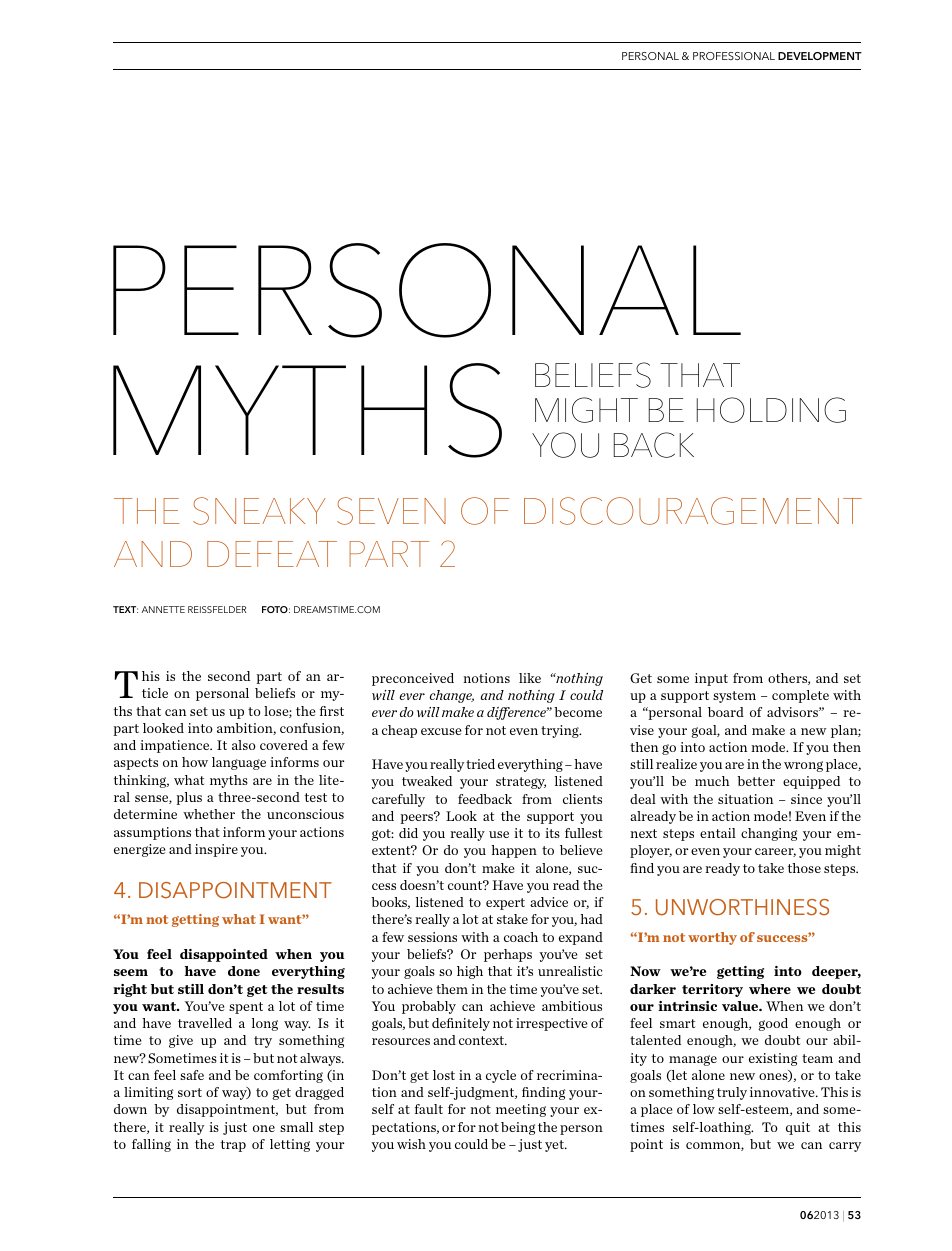 Image resolution: width=952 pixels, height=1251 pixels. Describe the element at coordinates (734, 56) in the document. I see `PROFESSIONAL` at that location.
